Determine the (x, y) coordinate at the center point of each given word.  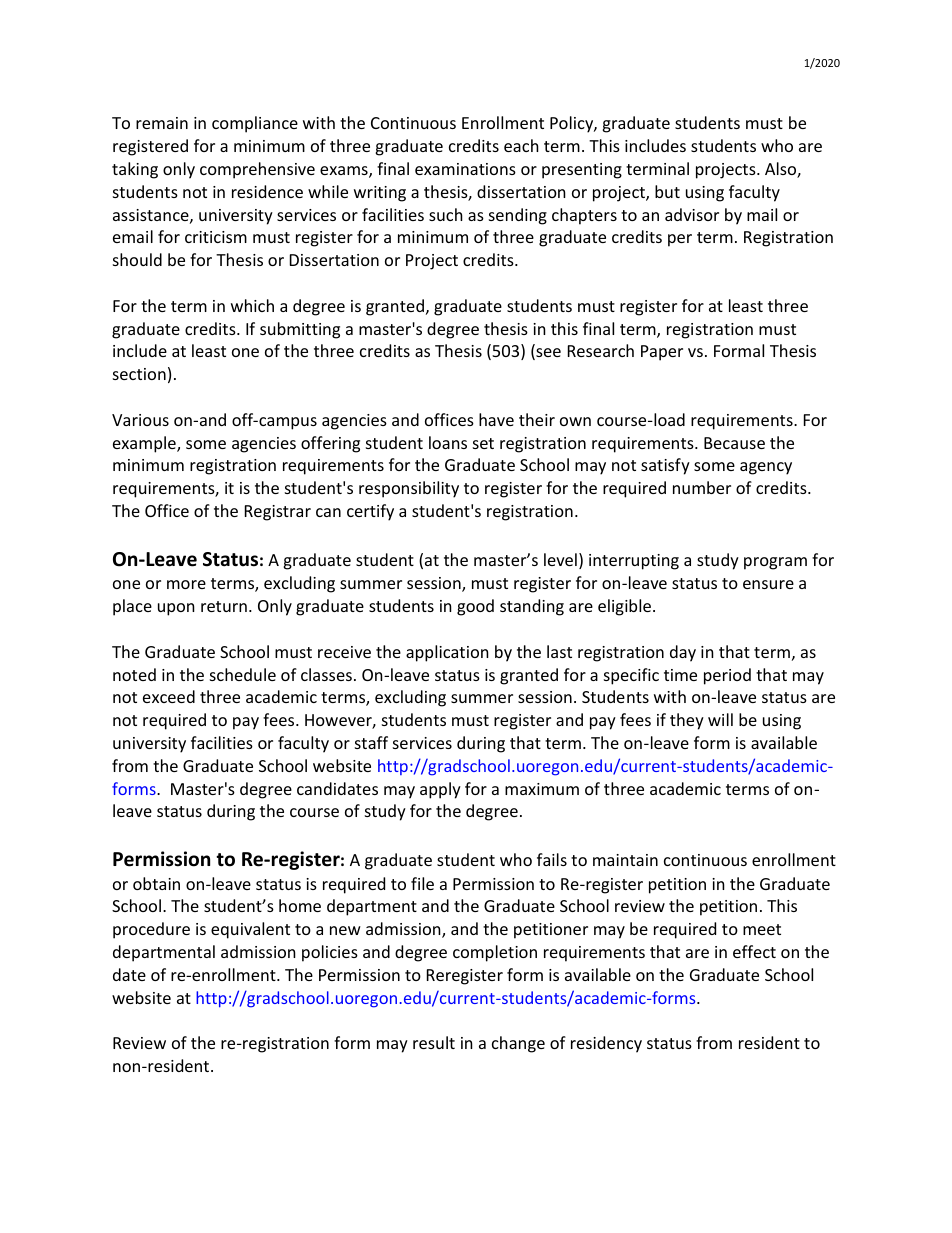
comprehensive (257, 170)
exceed (169, 696)
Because (734, 443)
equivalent (250, 930)
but (667, 191)
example (145, 444)
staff (371, 742)
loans (448, 442)
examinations (465, 169)
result (434, 1042)
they (687, 721)
